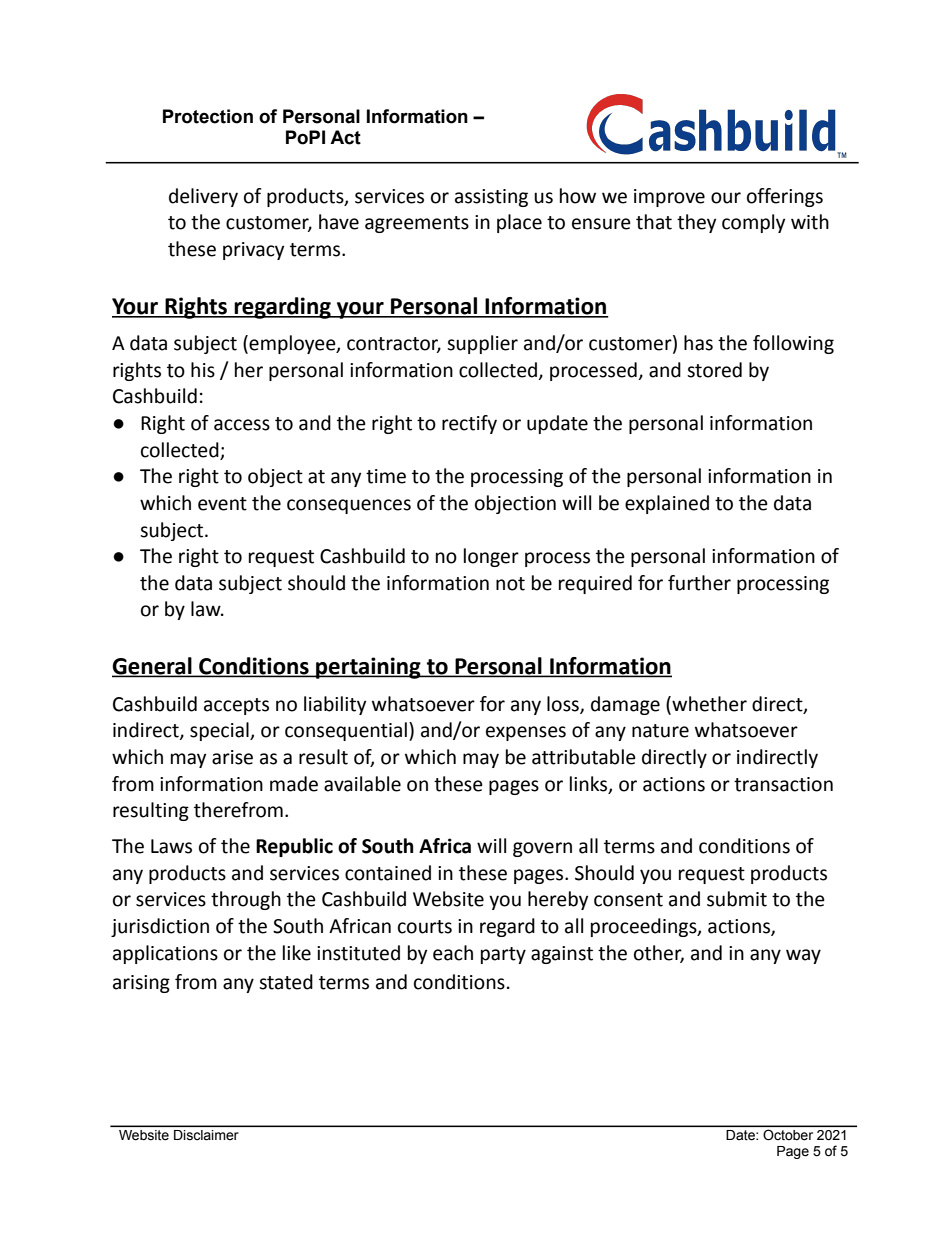 Image resolution: width=952 pixels, height=1233 pixels. Describe the element at coordinates (482, 344) in the page. I see `supplier` at that location.
